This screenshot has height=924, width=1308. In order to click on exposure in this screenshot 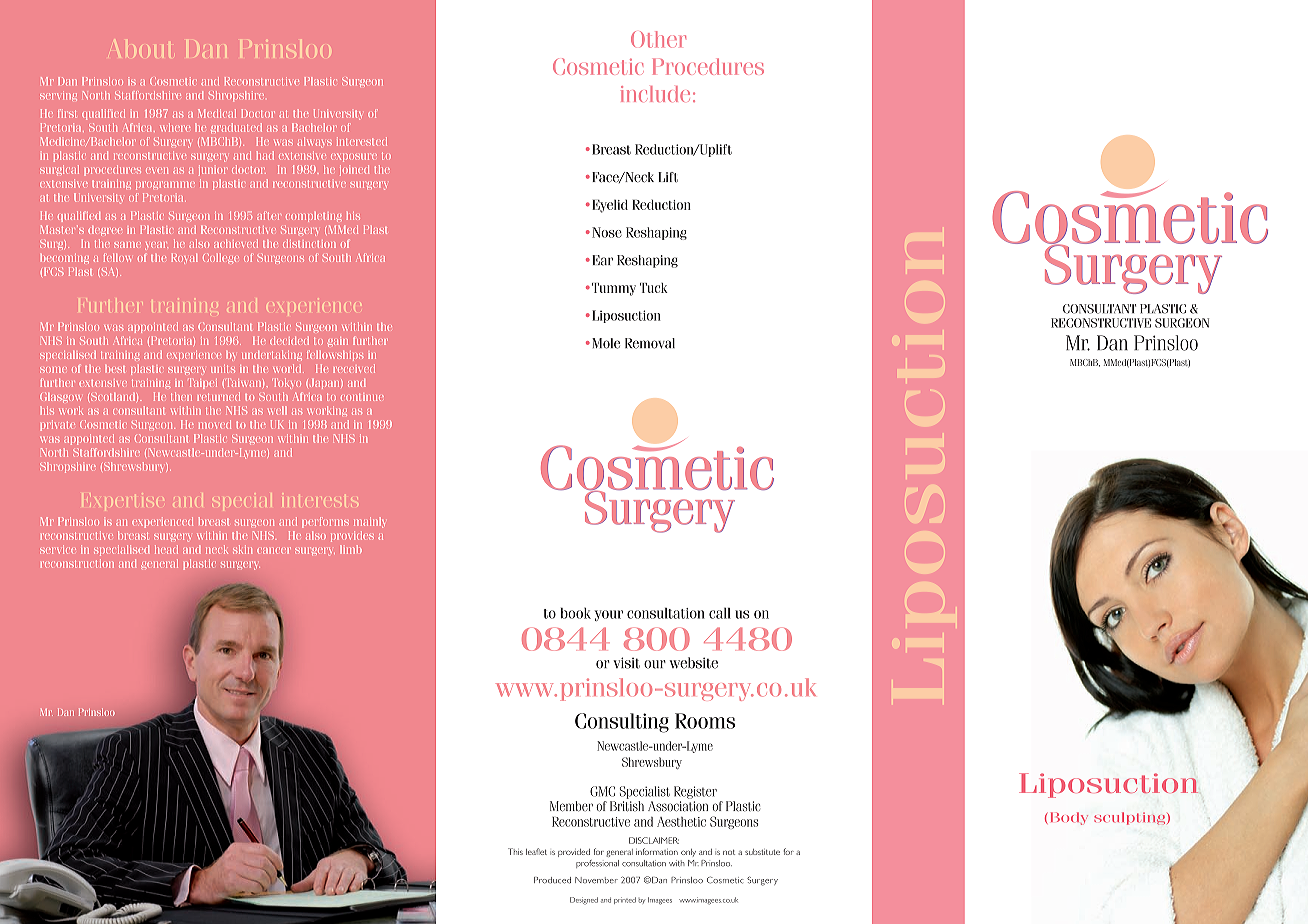, I will do `click(354, 158)`.
